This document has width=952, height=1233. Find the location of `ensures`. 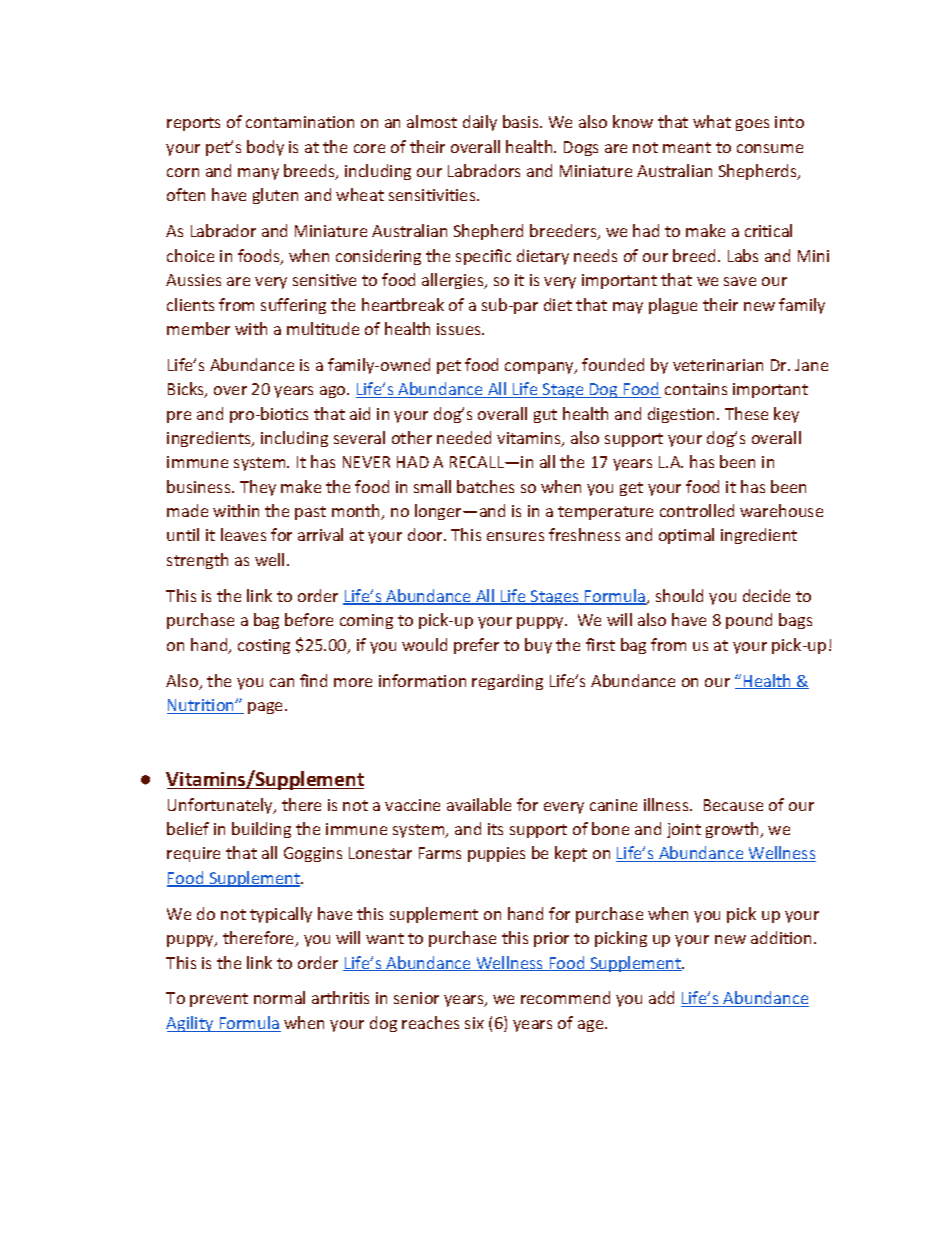

ensures is located at coordinates (515, 536).
